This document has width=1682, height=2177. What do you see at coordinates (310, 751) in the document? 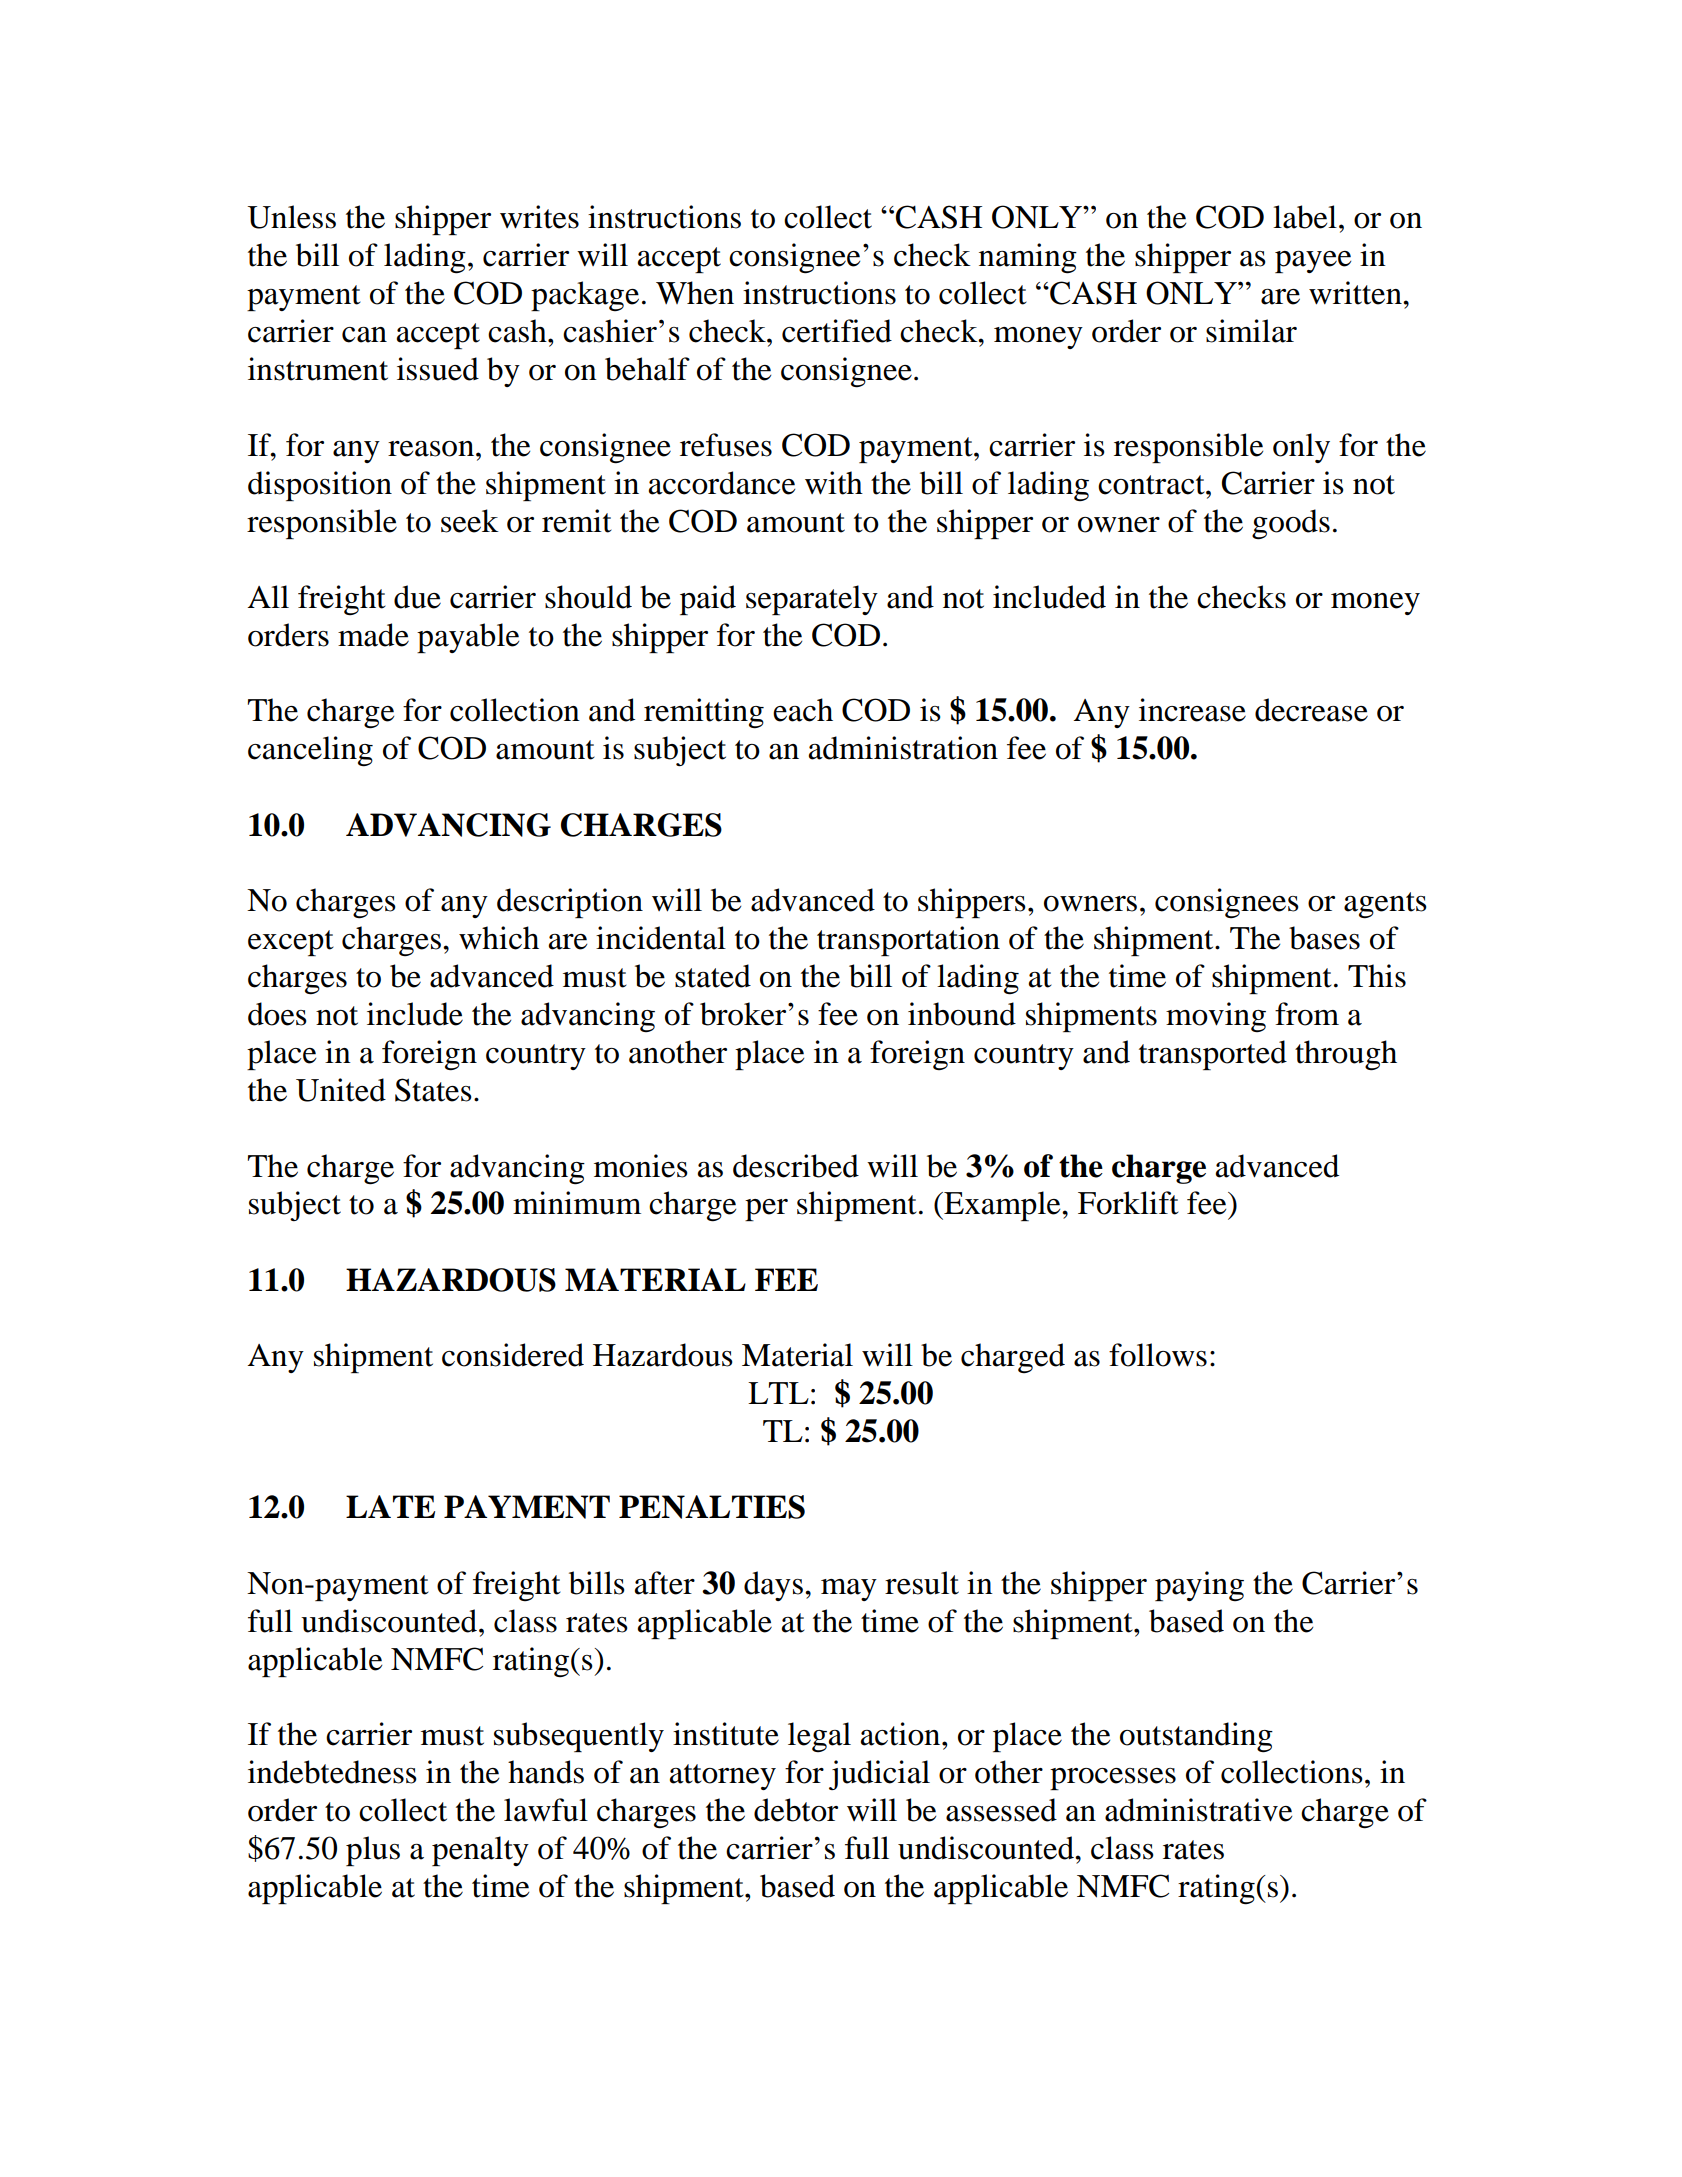
I see `canceling` at bounding box center [310, 751].
